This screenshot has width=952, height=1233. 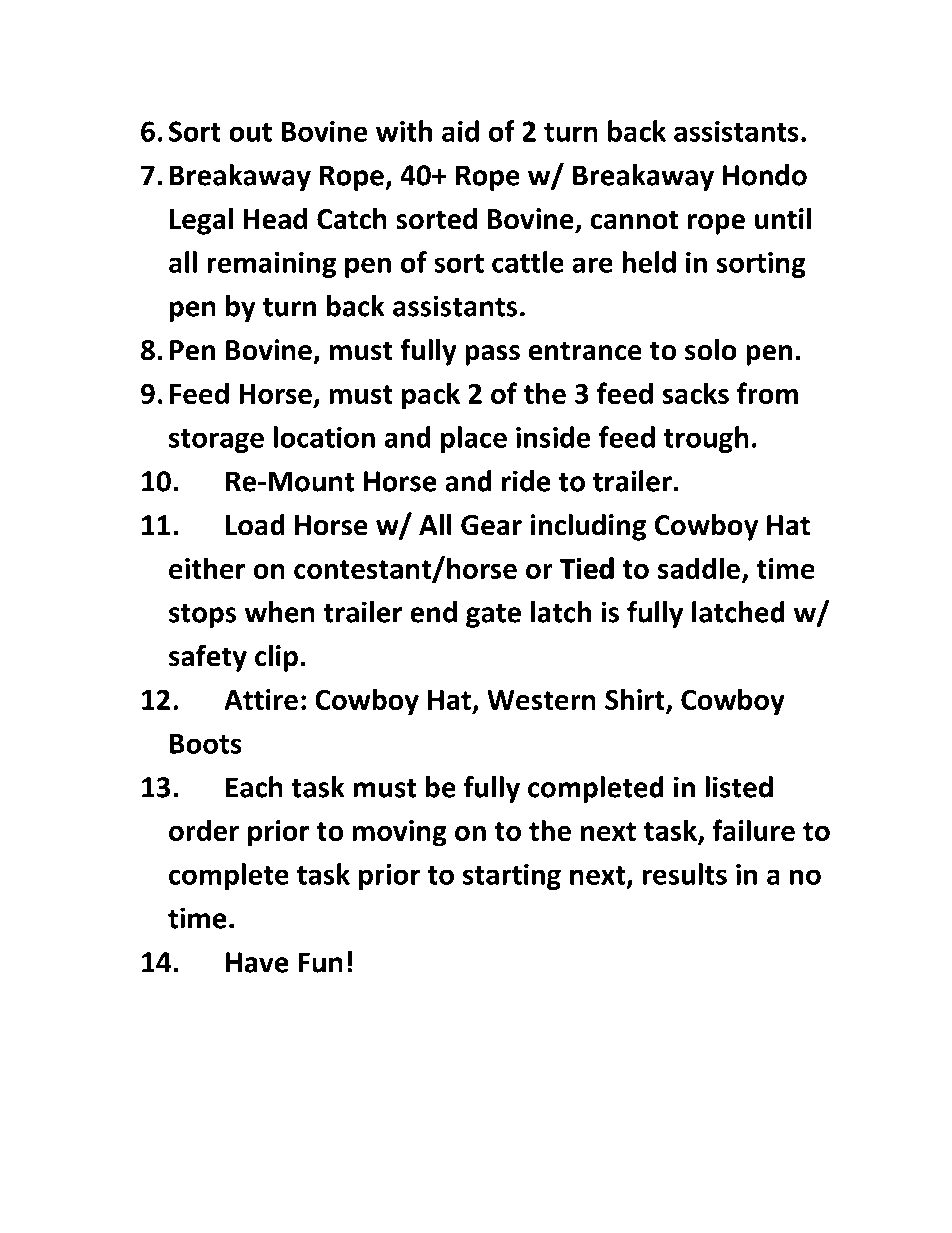 I want to click on clip, so click(x=276, y=658).
